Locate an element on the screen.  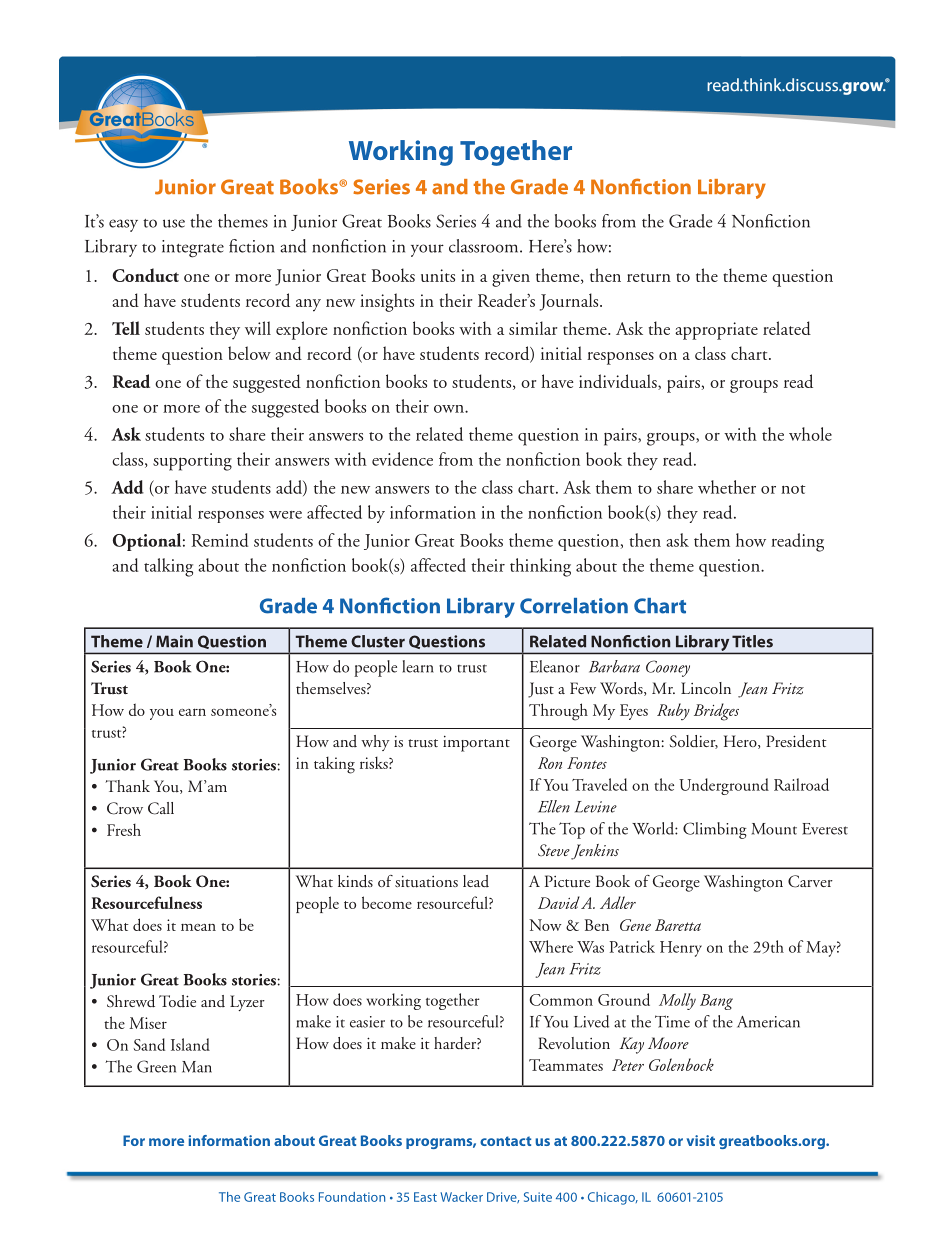
Man is located at coordinates (197, 1067).
